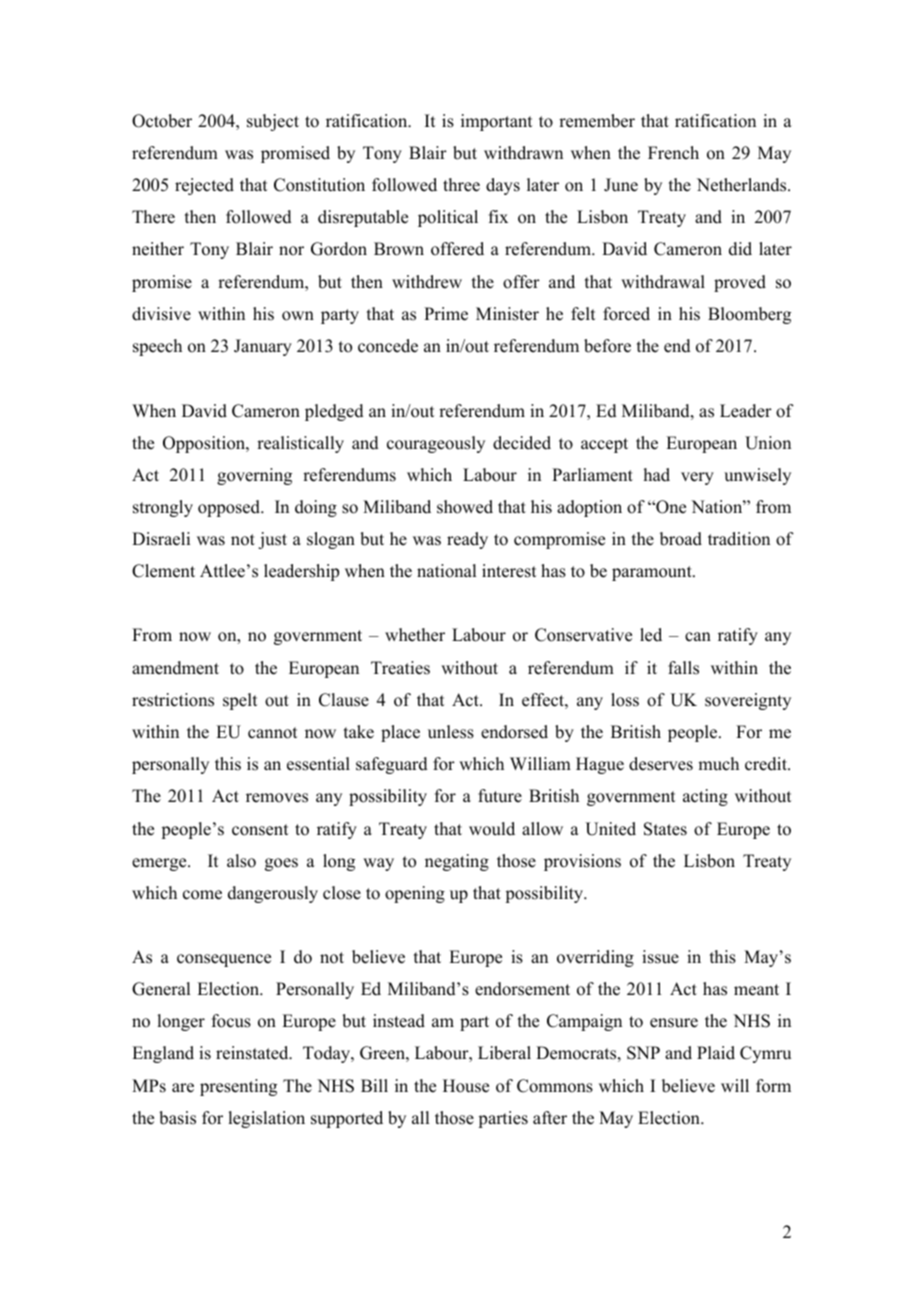 The width and height of the image is (924, 1308). Describe the element at coordinates (457, 862) in the image. I see `negating` at that location.
